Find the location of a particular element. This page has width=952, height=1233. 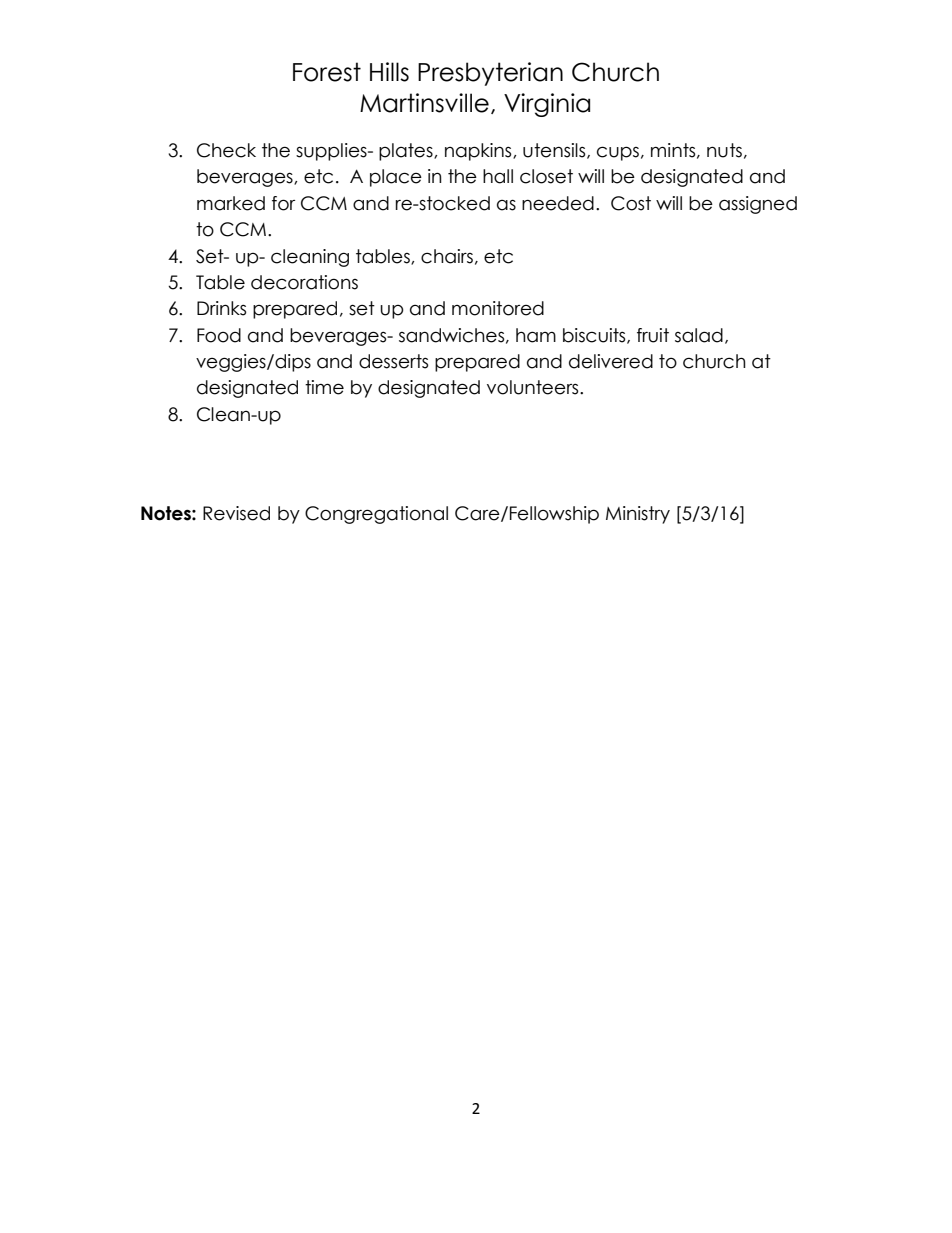

marked is located at coordinates (231, 203).
